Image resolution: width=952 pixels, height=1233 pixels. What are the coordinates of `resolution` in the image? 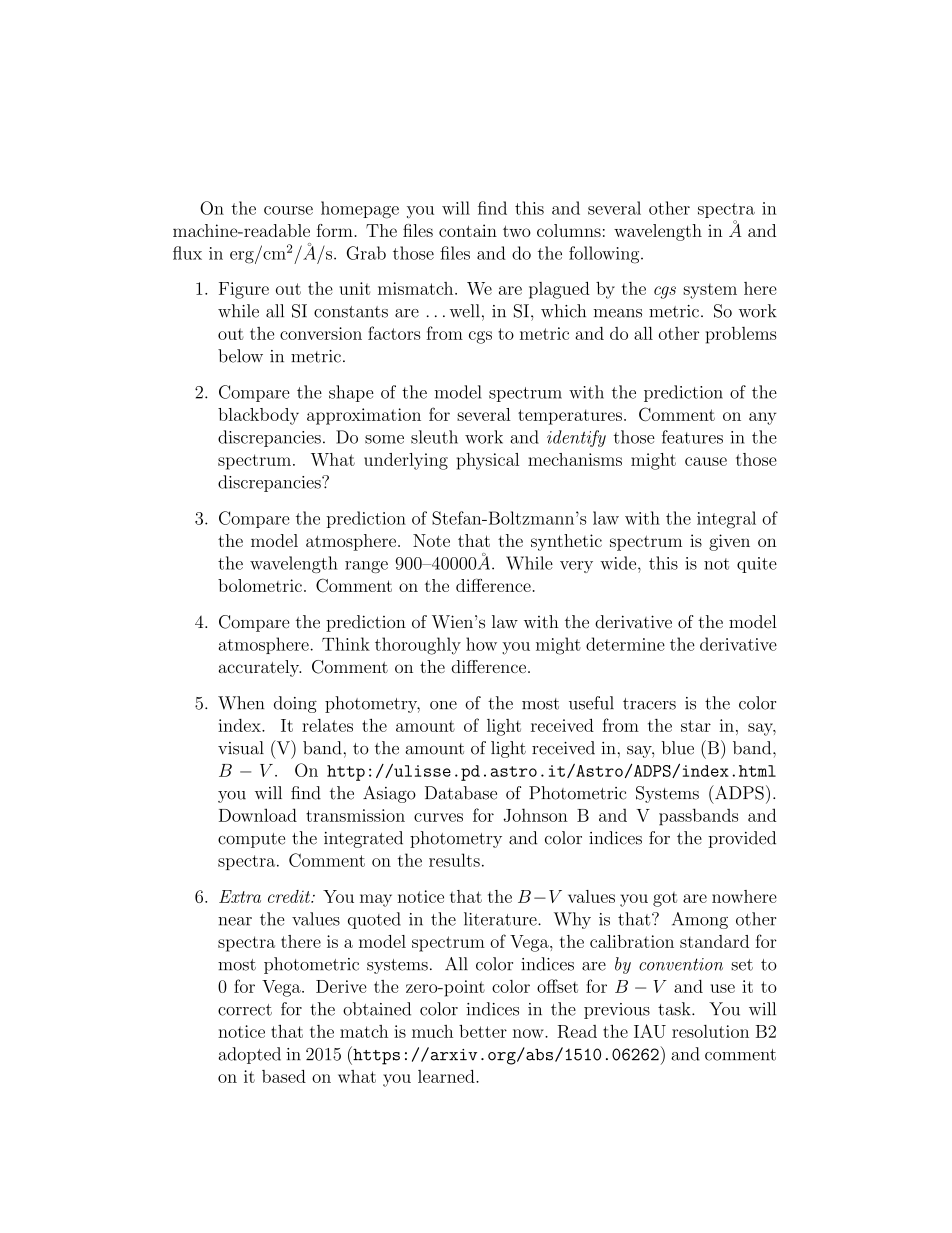 It's located at (710, 1031).
